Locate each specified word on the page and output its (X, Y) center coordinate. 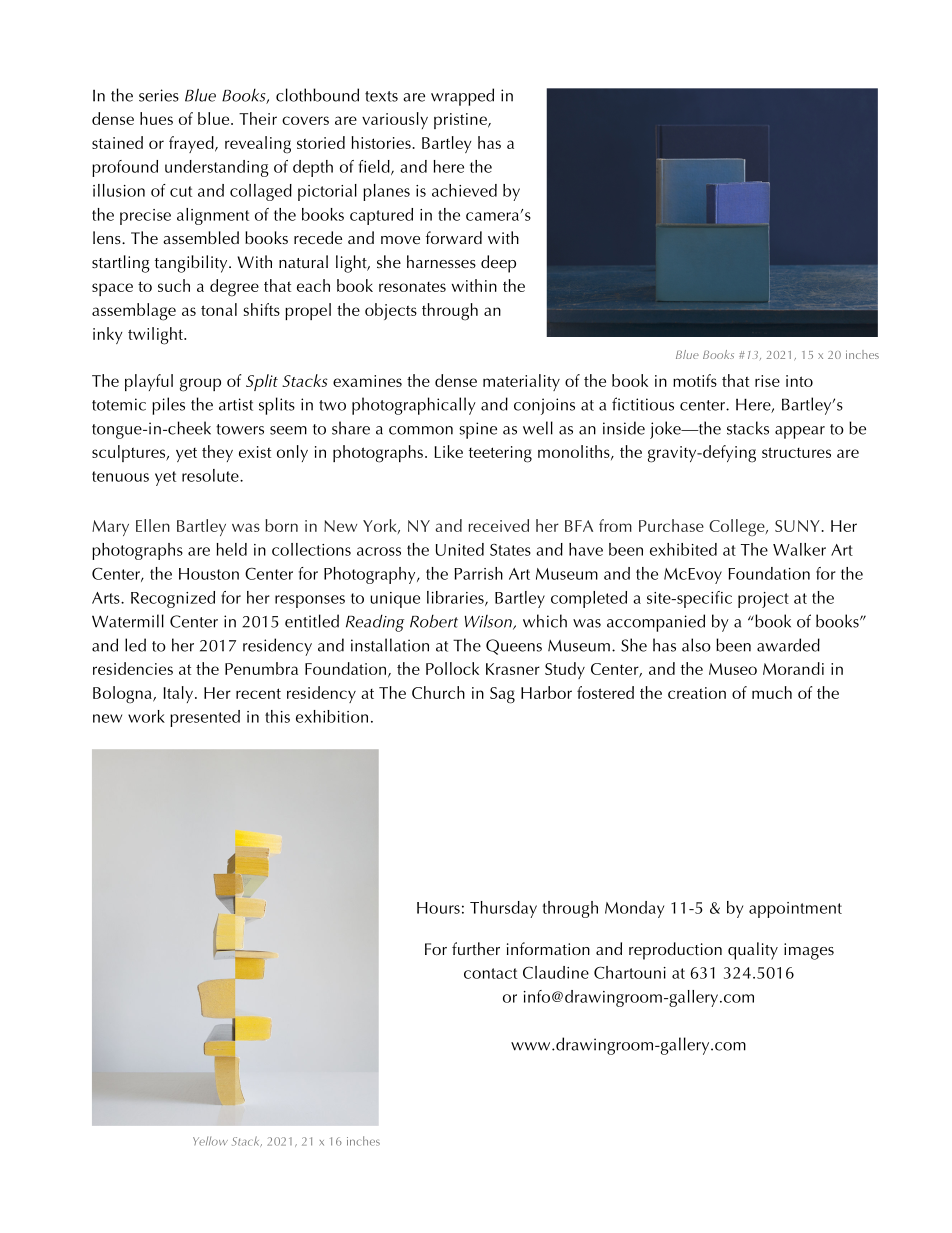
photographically (414, 406)
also (696, 645)
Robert (434, 621)
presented (205, 718)
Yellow (210, 1141)
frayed (192, 144)
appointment (795, 910)
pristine (461, 121)
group (200, 385)
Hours (438, 908)
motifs (695, 380)
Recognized (173, 599)
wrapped (462, 97)
